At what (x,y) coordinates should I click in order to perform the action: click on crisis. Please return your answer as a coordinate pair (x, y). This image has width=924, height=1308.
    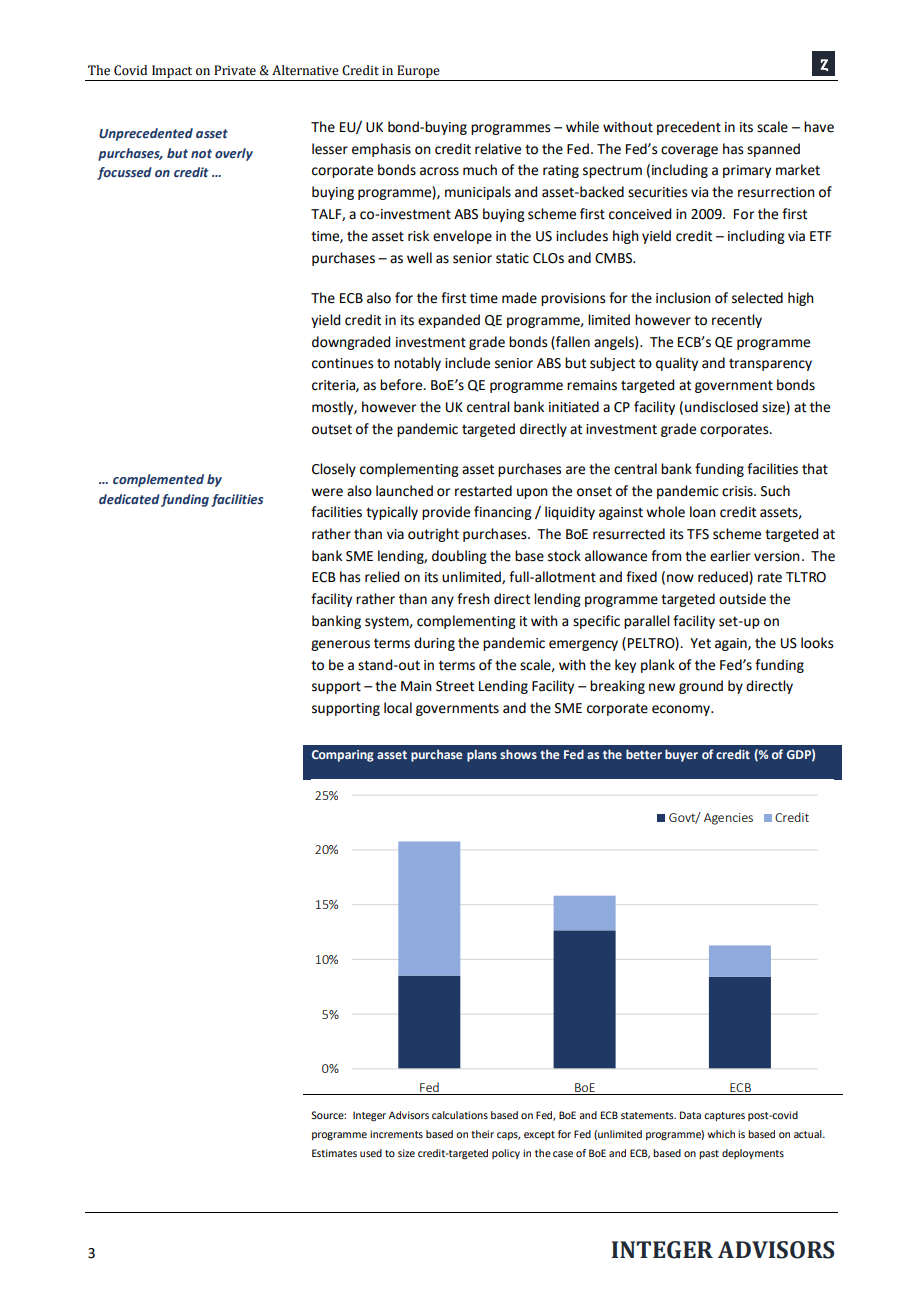
    Looking at the image, I should click on (738, 491).
